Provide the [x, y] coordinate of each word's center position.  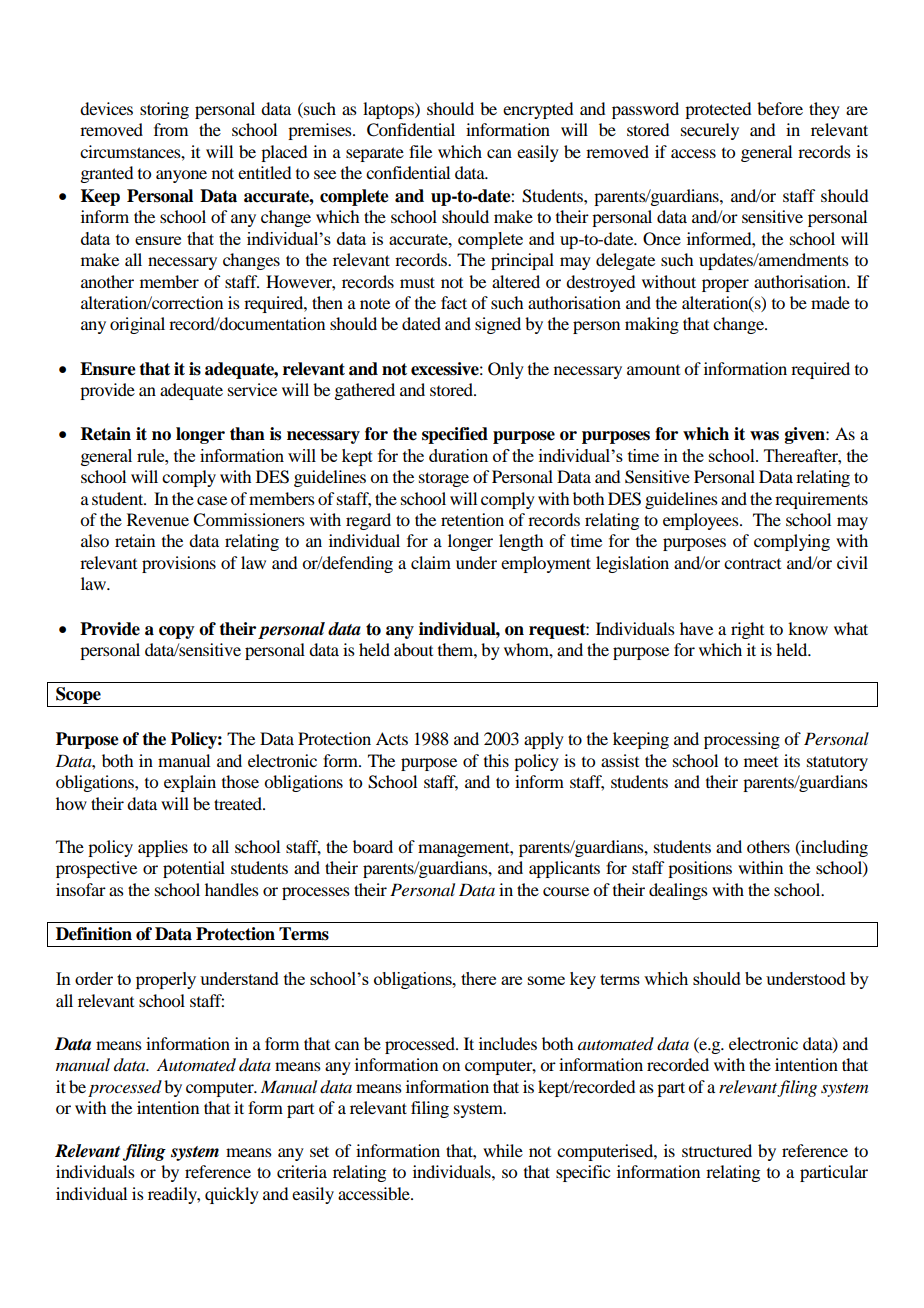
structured [717, 1150]
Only [506, 370]
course [566, 891]
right [747, 630]
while [503, 1150]
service [252, 389]
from [171, 129]
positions [700, 869]
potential [194, 869]
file [420, 151]
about [413, 649]
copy [177, 632]
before [780, 108]
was [764, 436]
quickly [232, 1195]
